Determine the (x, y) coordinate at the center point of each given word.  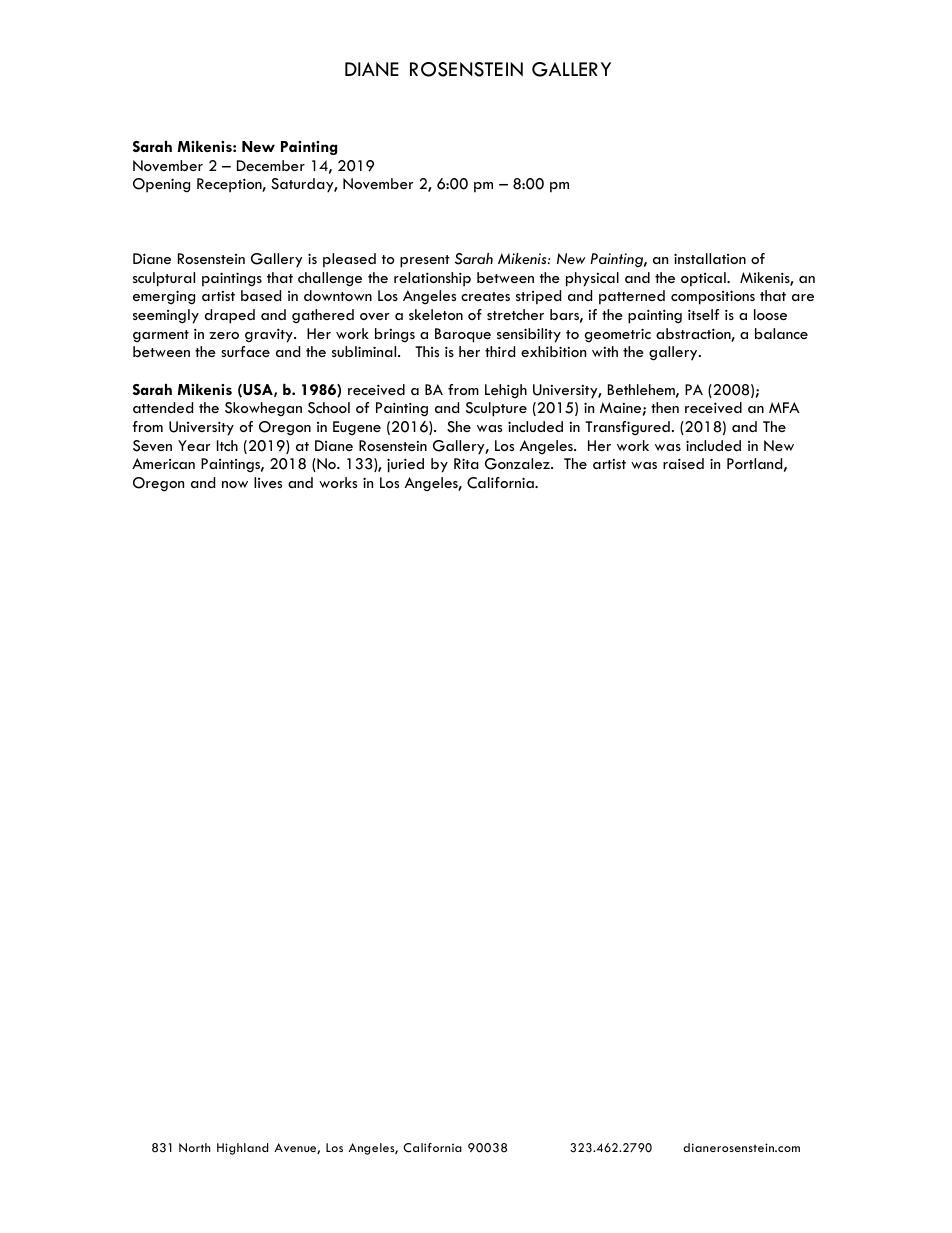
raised (683, 463)
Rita (466, 463)
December (271, 165)
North (195, 1147)
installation (710, 258)
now (235, 484)
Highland (242, 1149)
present (425, 261)
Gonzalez (518, 464)
